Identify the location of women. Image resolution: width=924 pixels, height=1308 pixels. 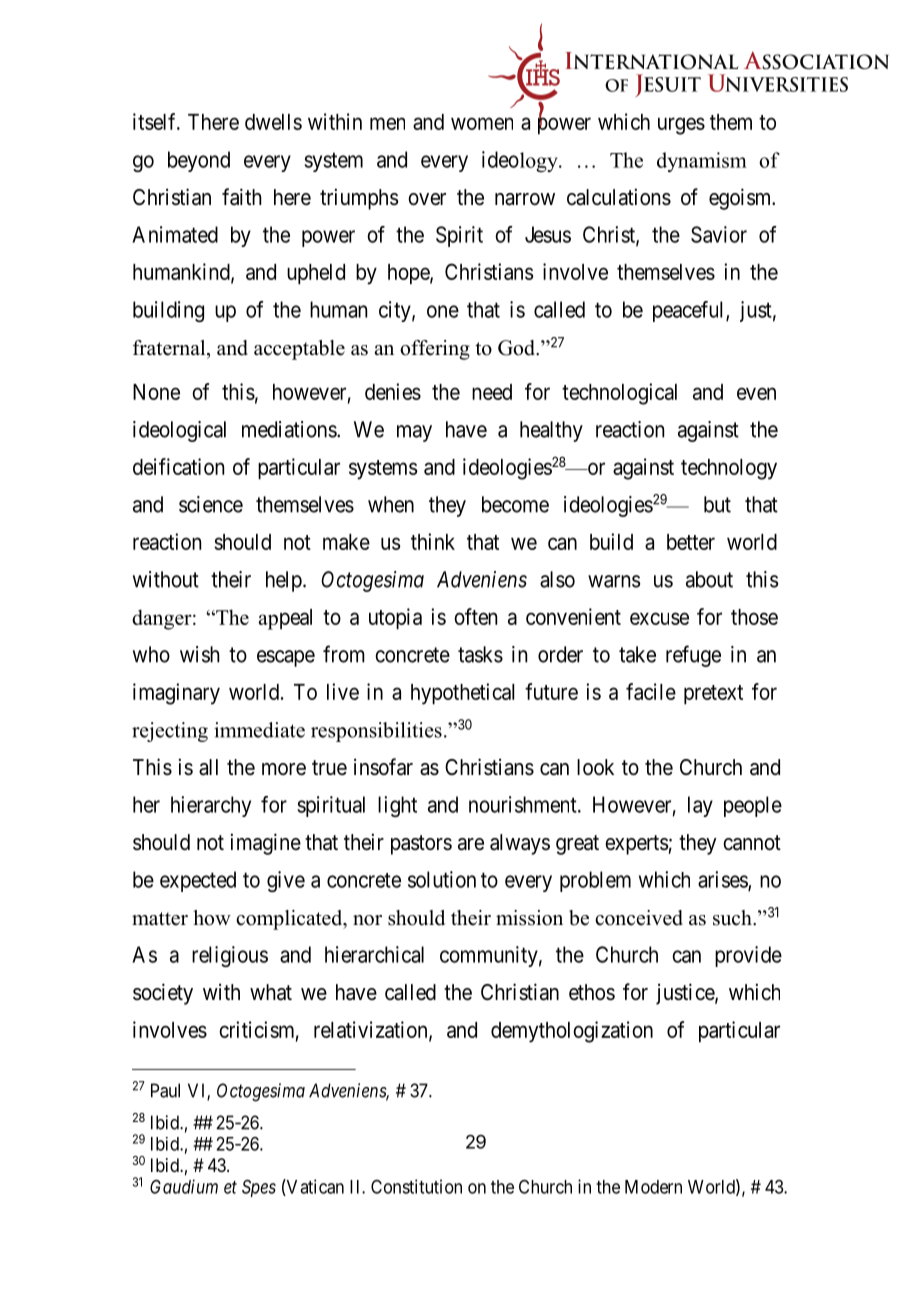
(482, 123).
